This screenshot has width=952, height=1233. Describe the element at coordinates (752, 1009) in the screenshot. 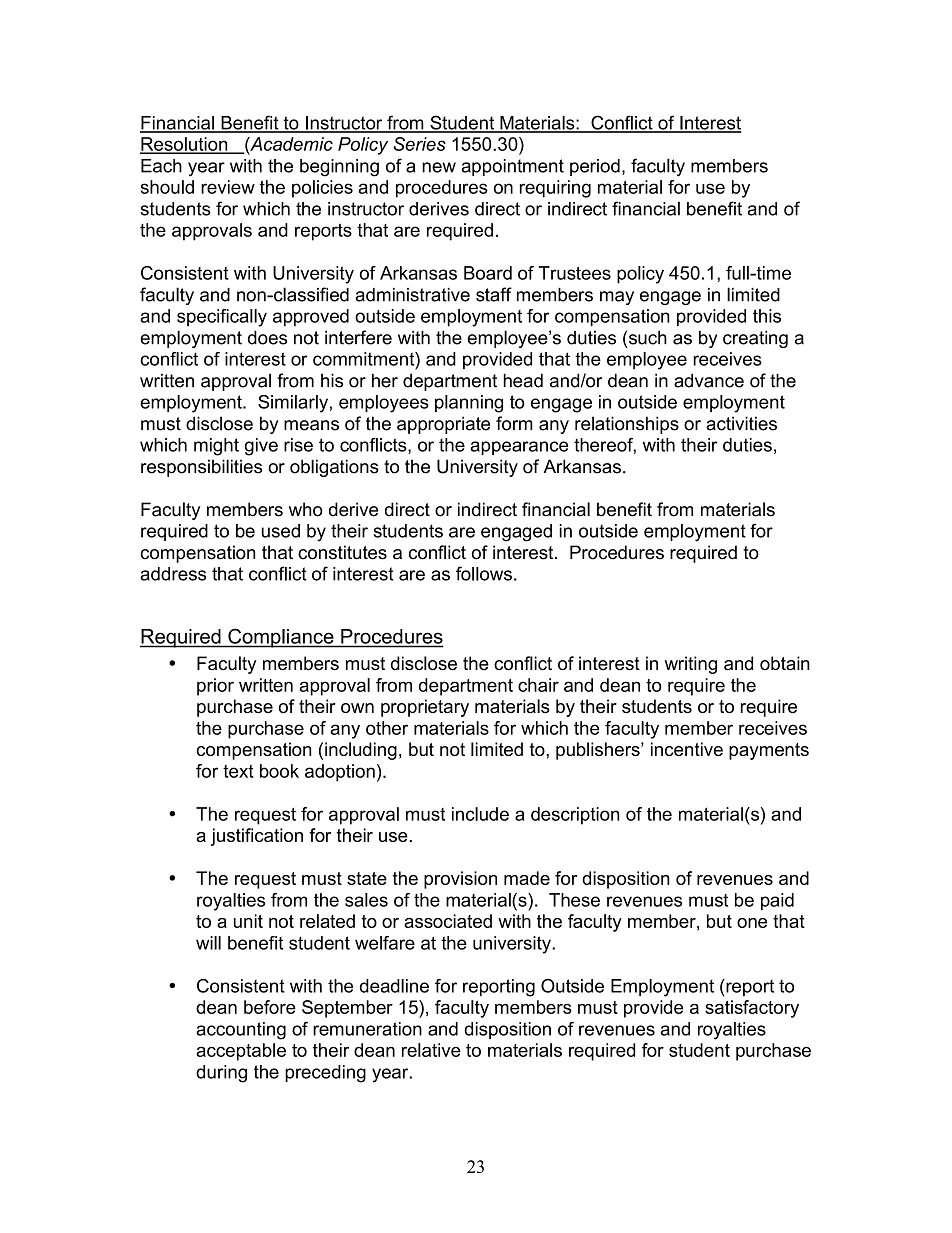

I see `satisfactory` at that location.
